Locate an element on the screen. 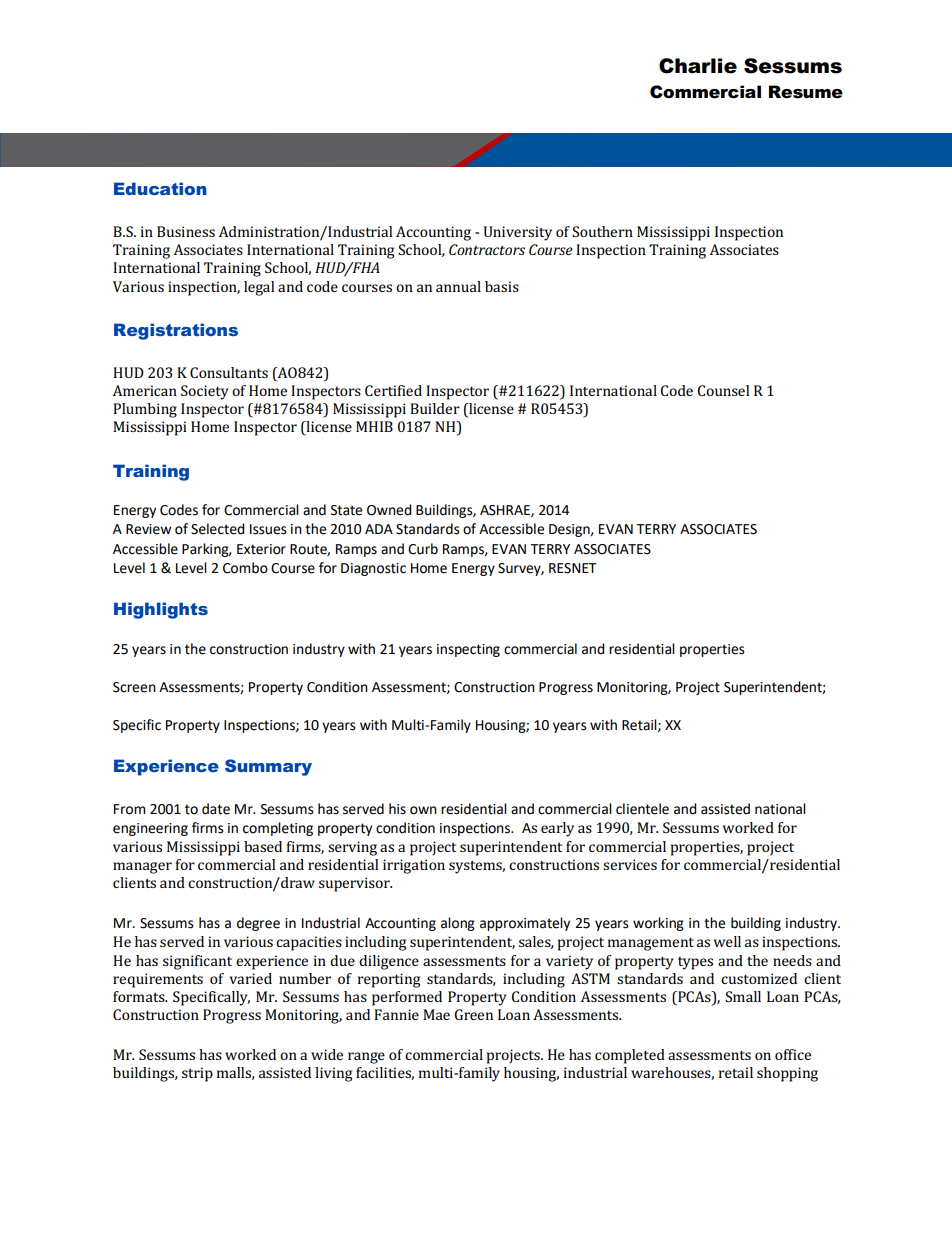 This screenshot has width=952, height=1233. Curb is located at coordinates (423, 549).
